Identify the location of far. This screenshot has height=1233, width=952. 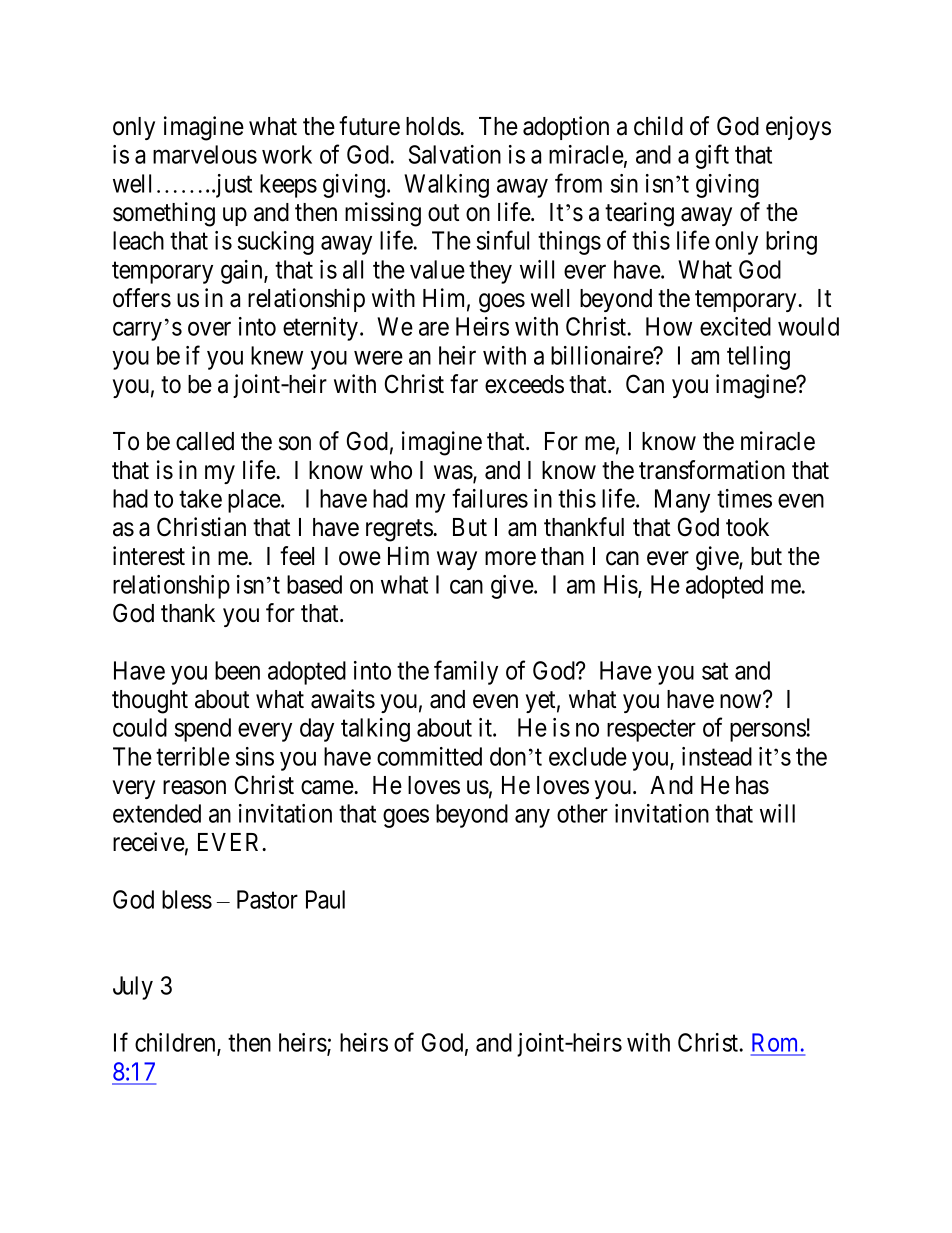
(464, 384).
